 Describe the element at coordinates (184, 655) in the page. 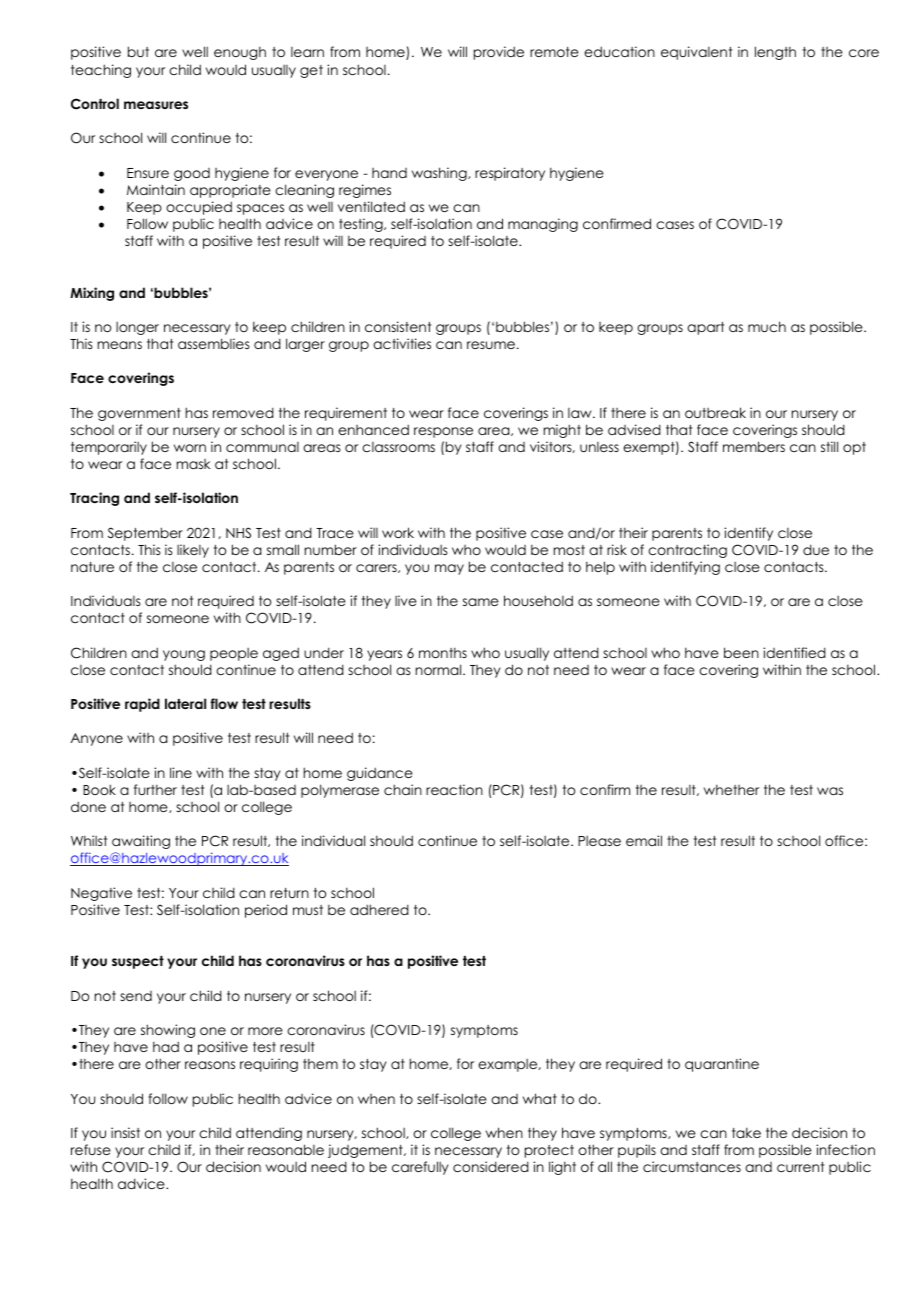

I see `young` at that location.
